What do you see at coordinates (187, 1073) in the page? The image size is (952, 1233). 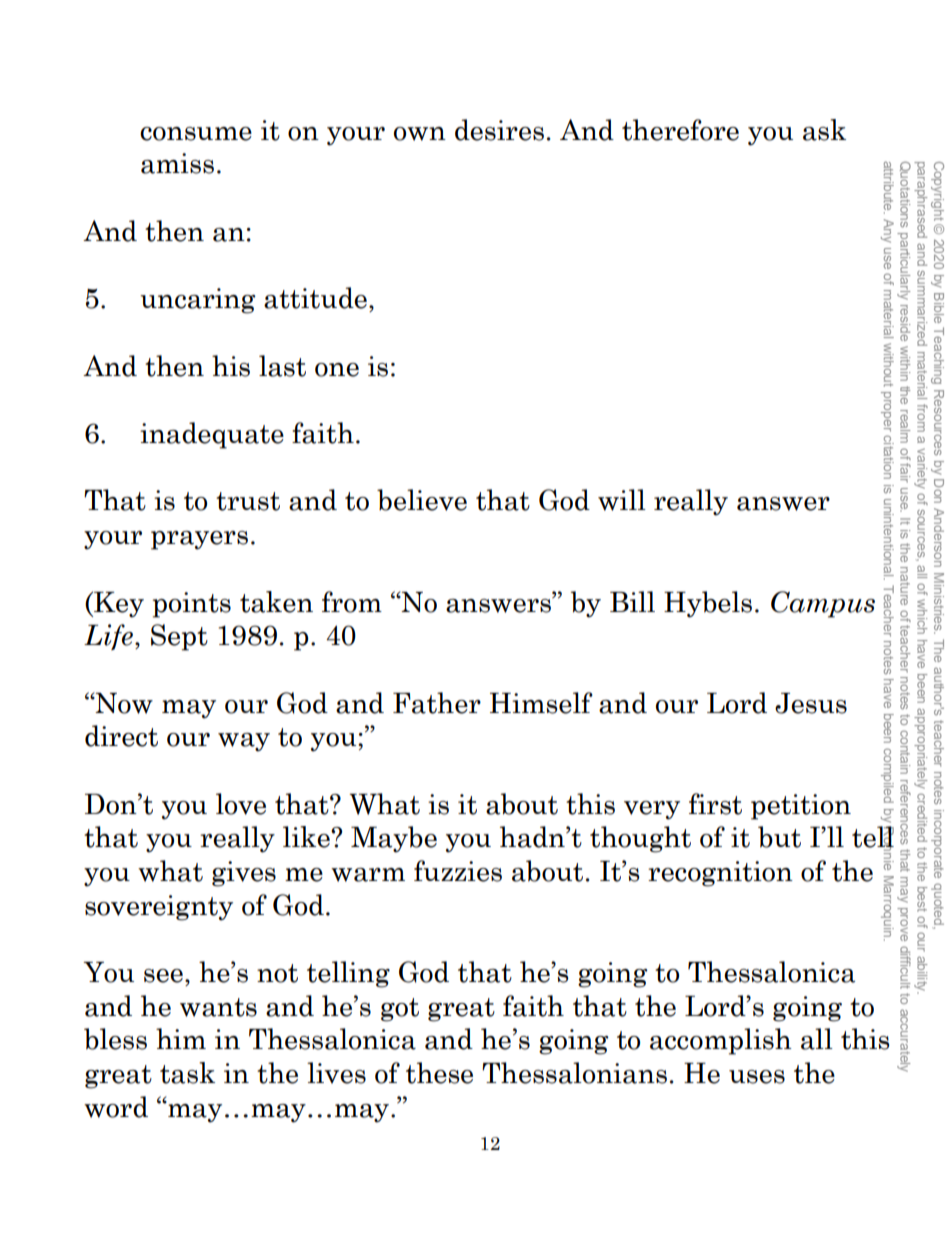 I see `task` at bounding box center [187, 1073].
